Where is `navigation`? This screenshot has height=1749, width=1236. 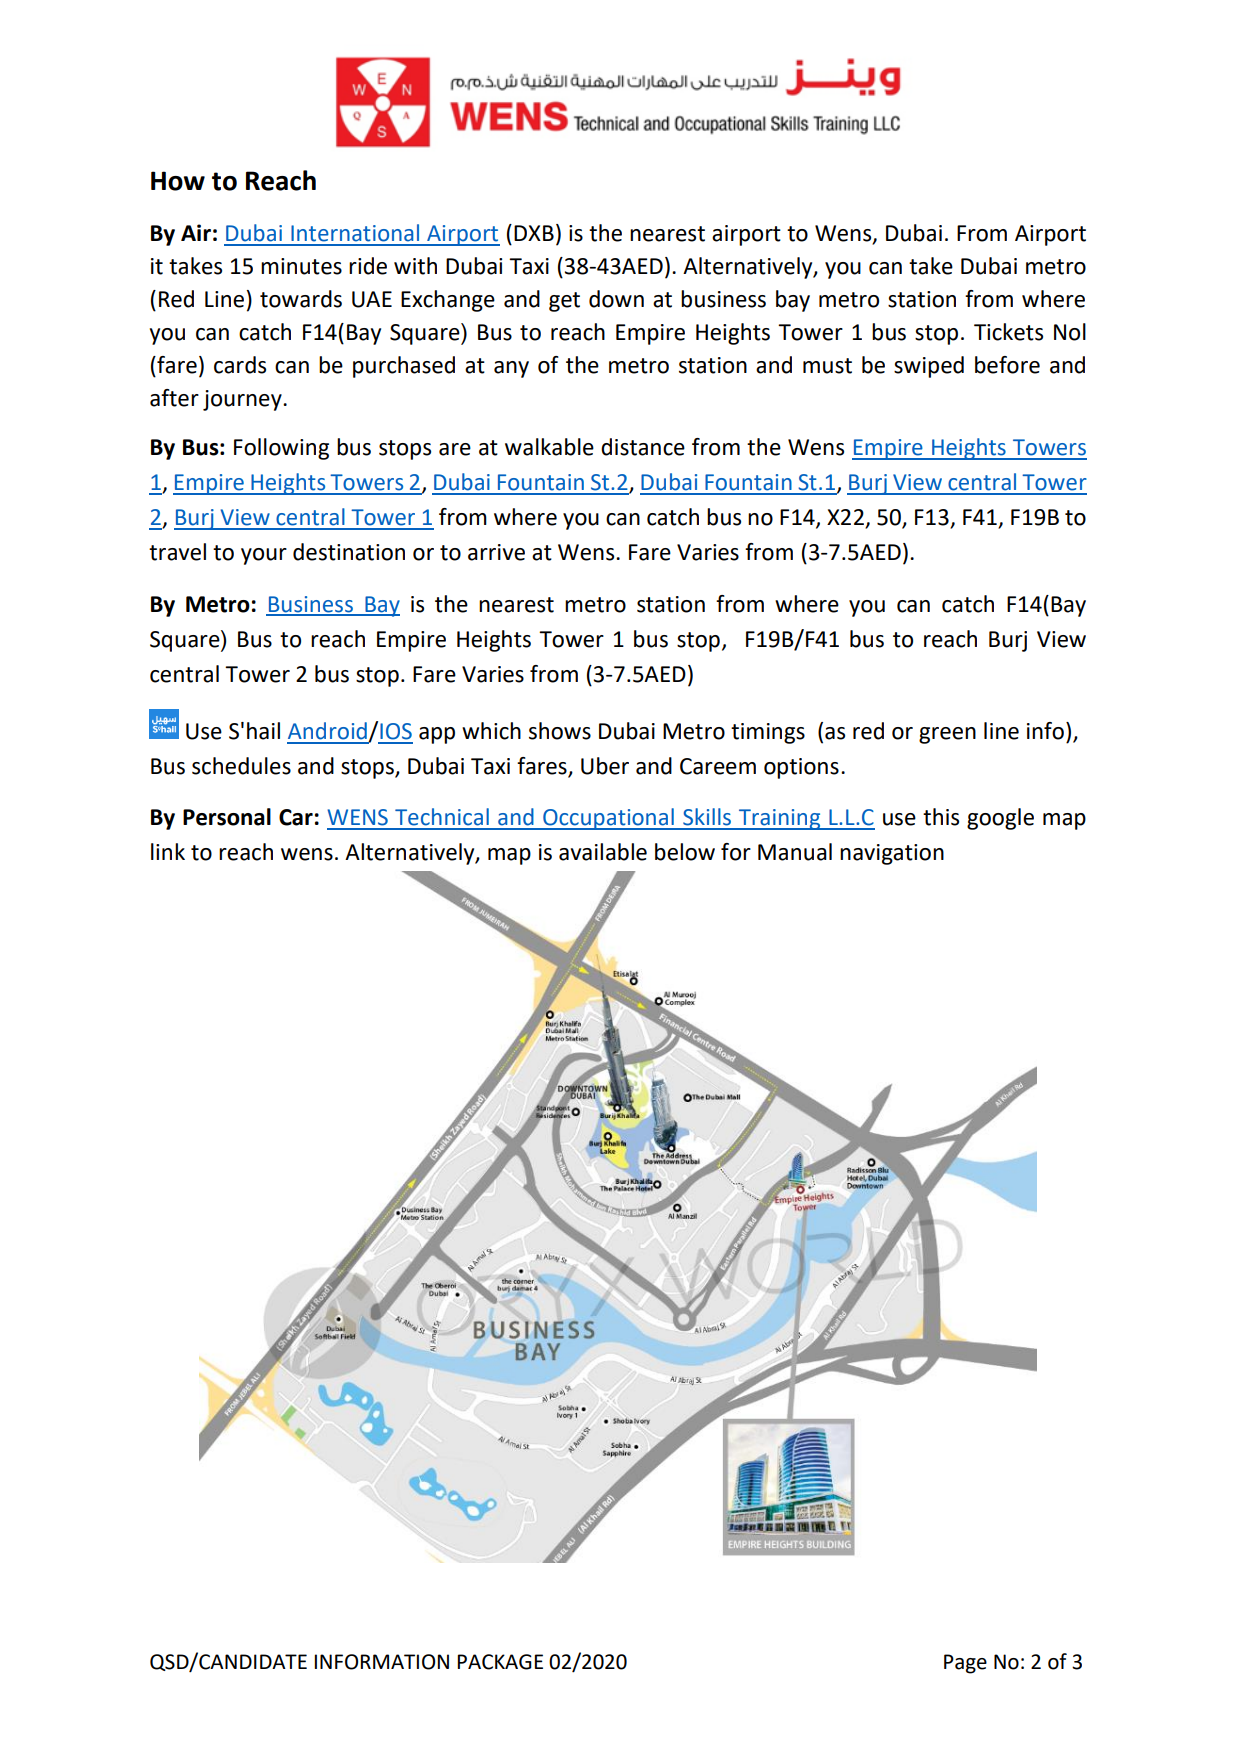
navigation is located at coordinates (892, 854).
